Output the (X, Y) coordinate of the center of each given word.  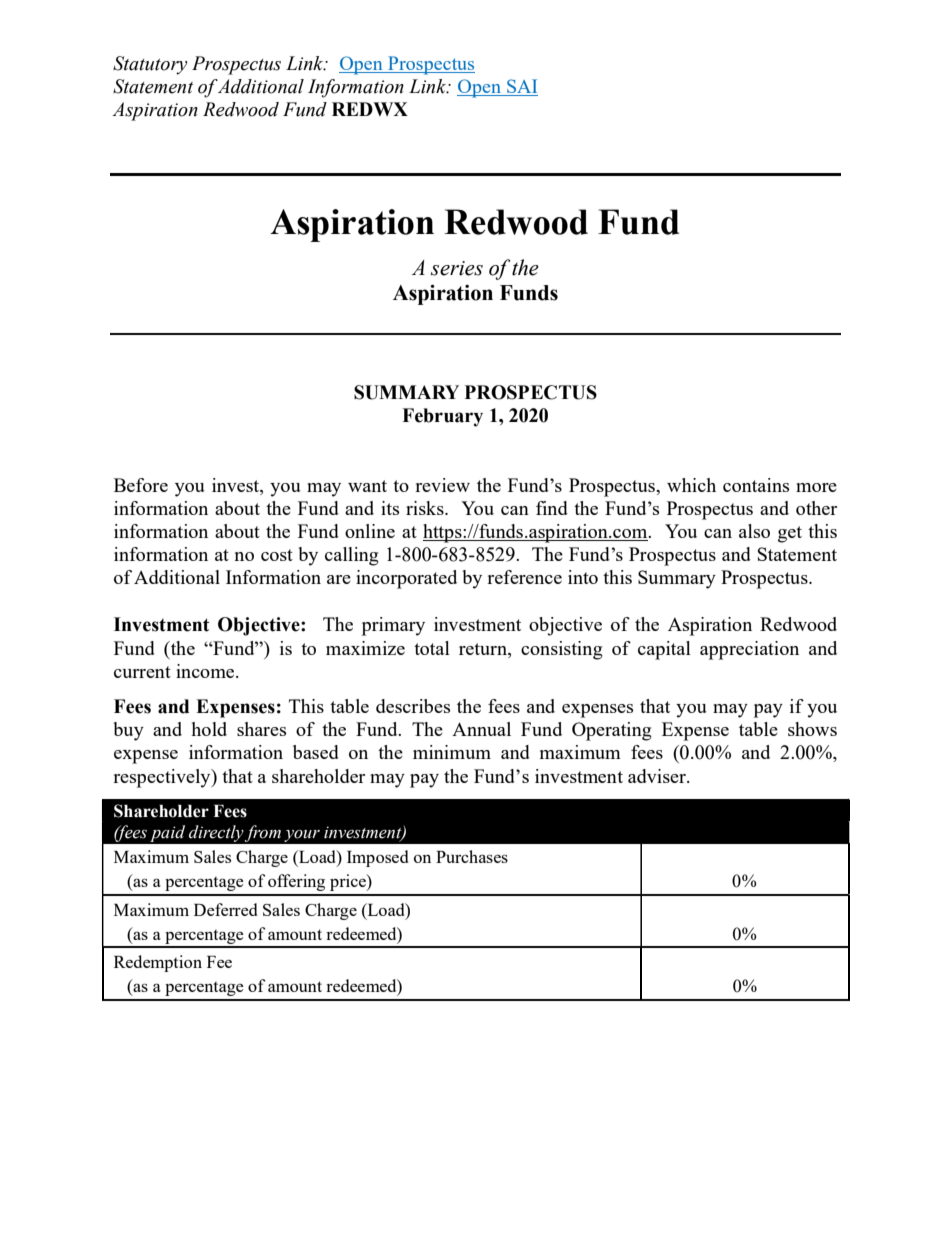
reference (524, 577)
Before (141, 485)
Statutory (150, 65)
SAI (521, 87)
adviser (658, 776)
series (457, 268)
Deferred (225, 909)
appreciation (749, 650)
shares (261, 729)
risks (426, 508)
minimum (452, 752)
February (442, 417)
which (691, 485)
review (442, 485)
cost (277, 555)
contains (756, 485)
